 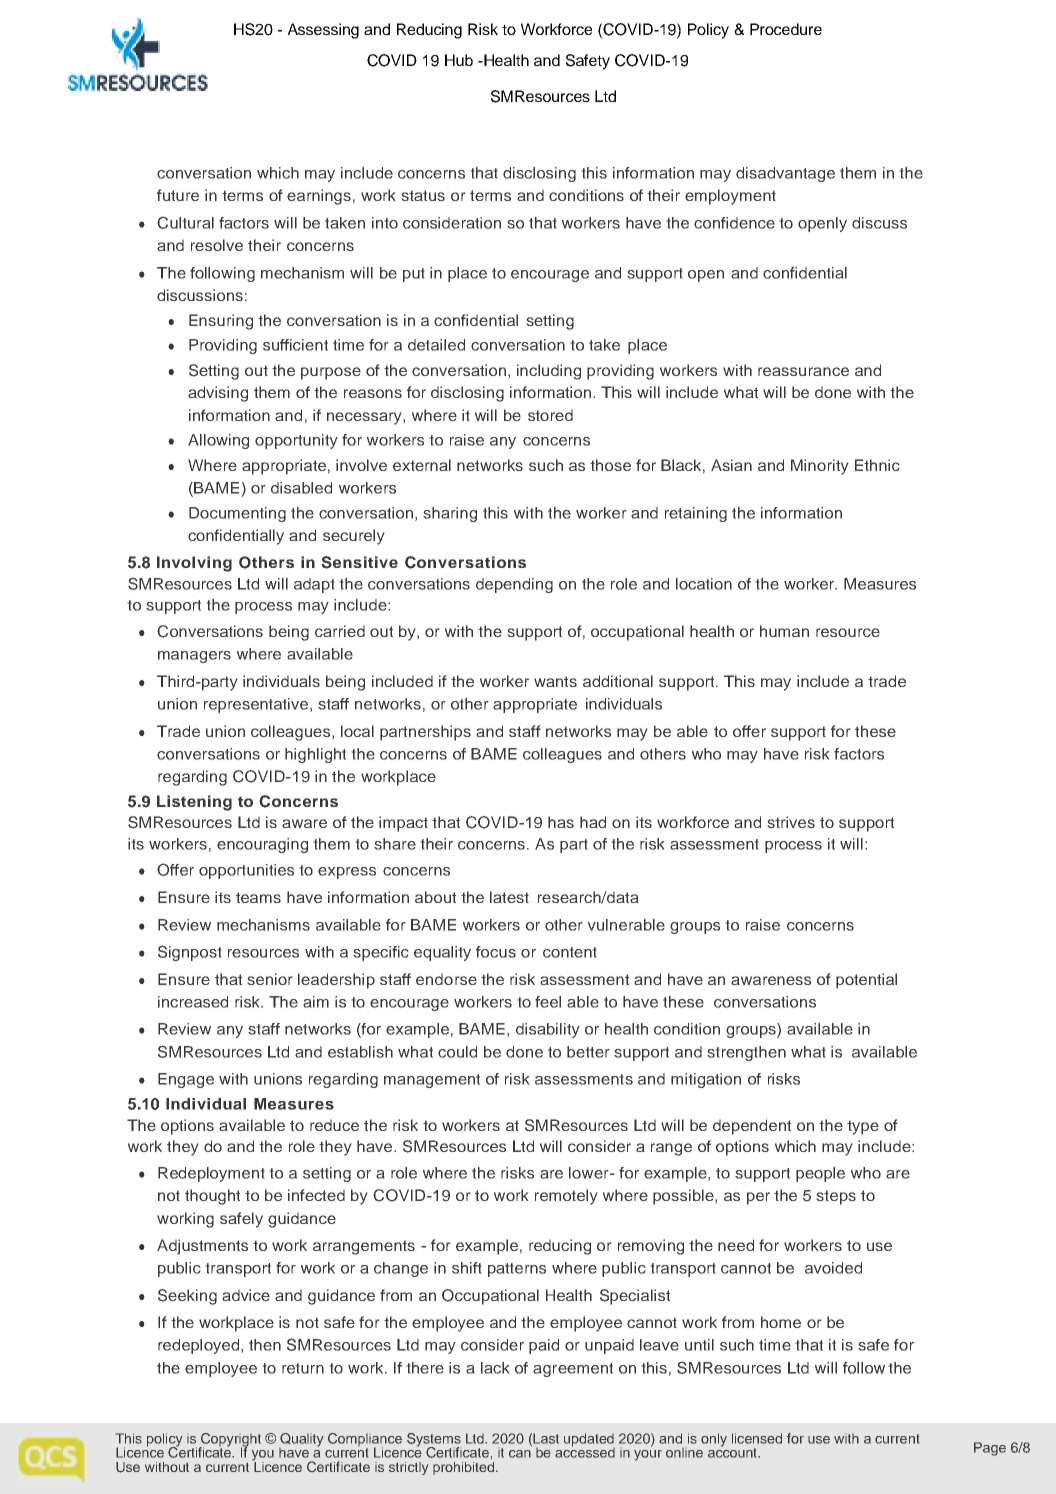 I want to click on senior, so click(x=270, y=979).
